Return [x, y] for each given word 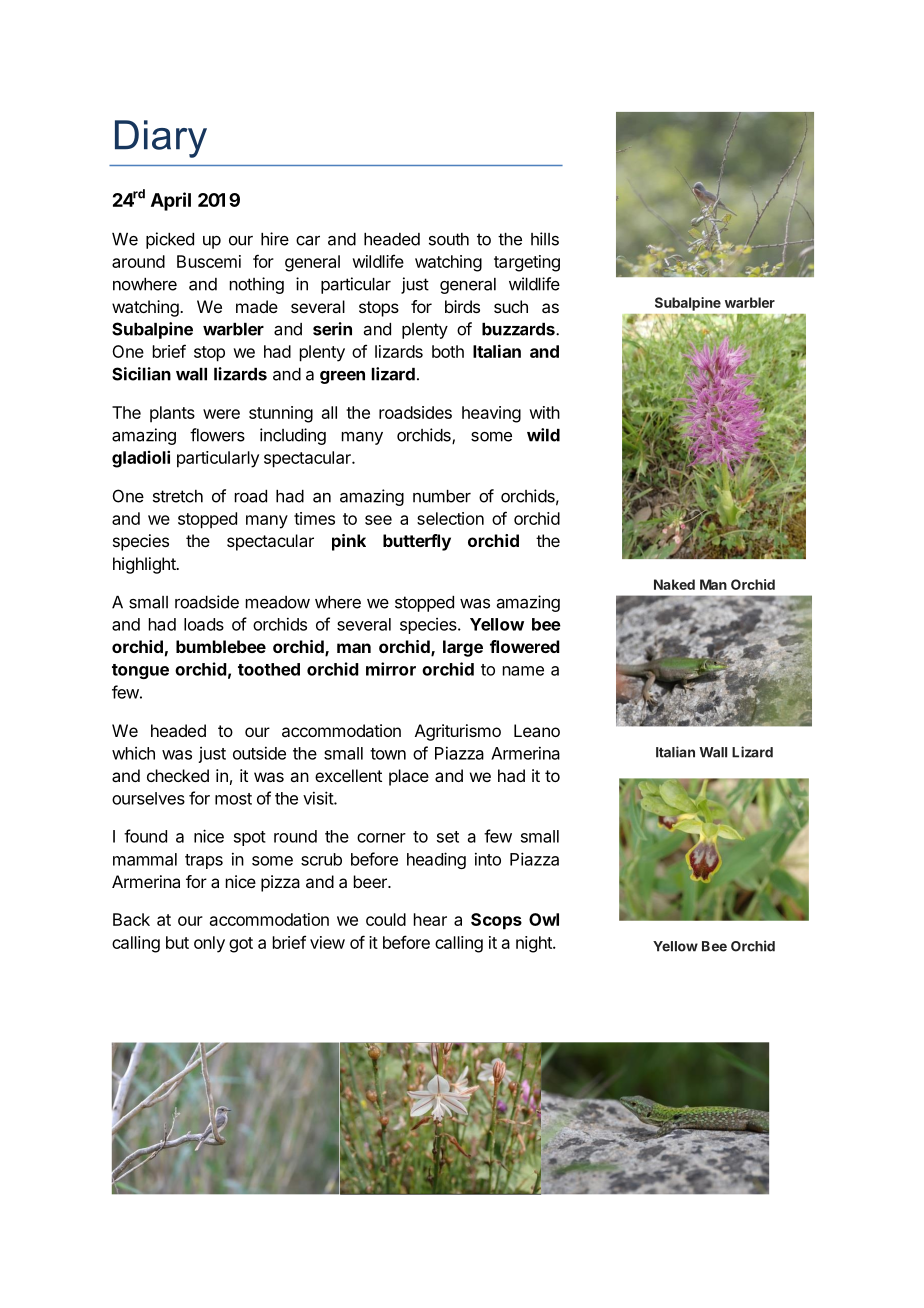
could [386, 919]
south [449, 239]
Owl [544, 919]
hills [545, 239]
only [209, 944]
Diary [161, 139]
